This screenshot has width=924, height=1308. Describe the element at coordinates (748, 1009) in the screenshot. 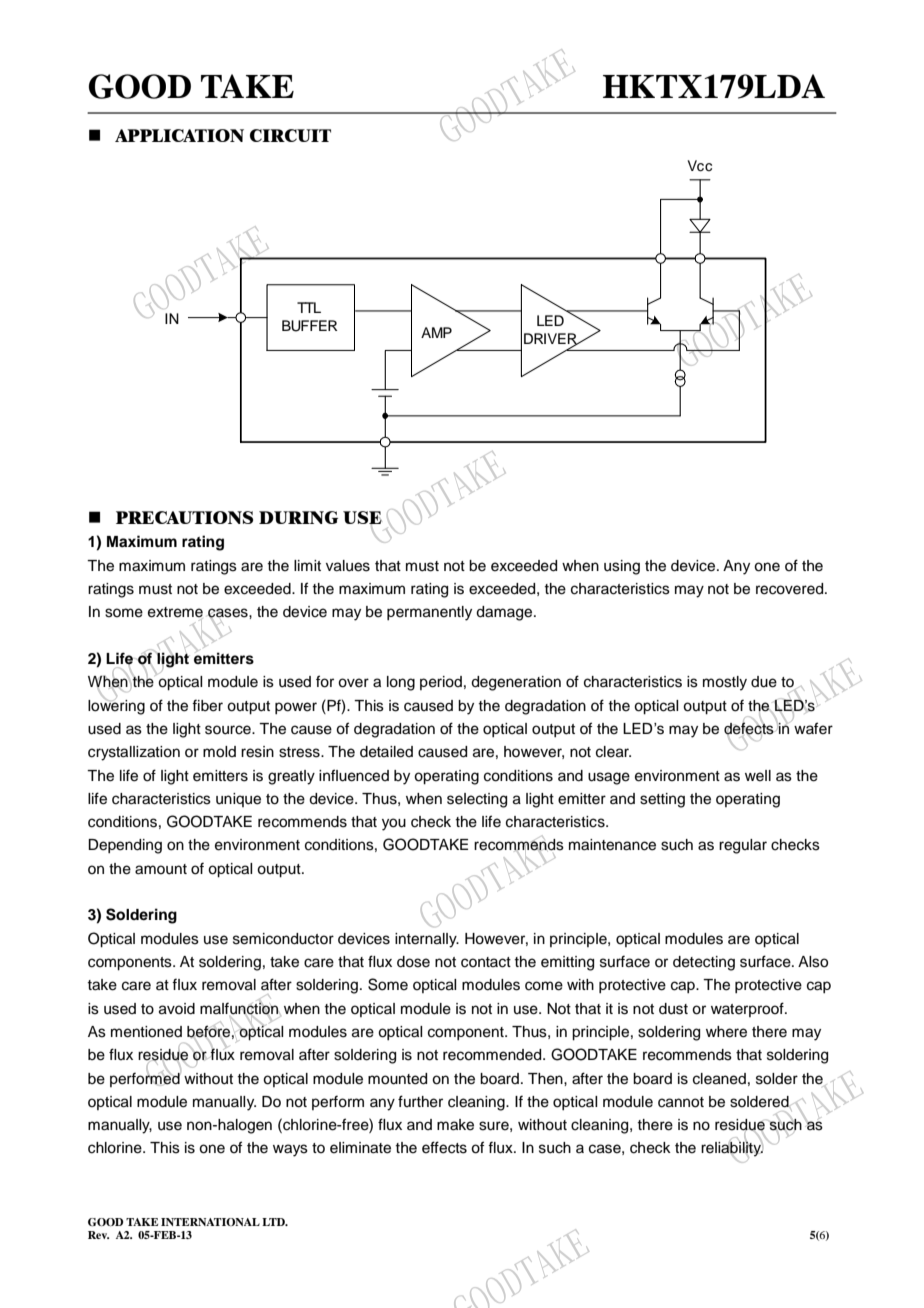

I see `waterproof` at that location.
